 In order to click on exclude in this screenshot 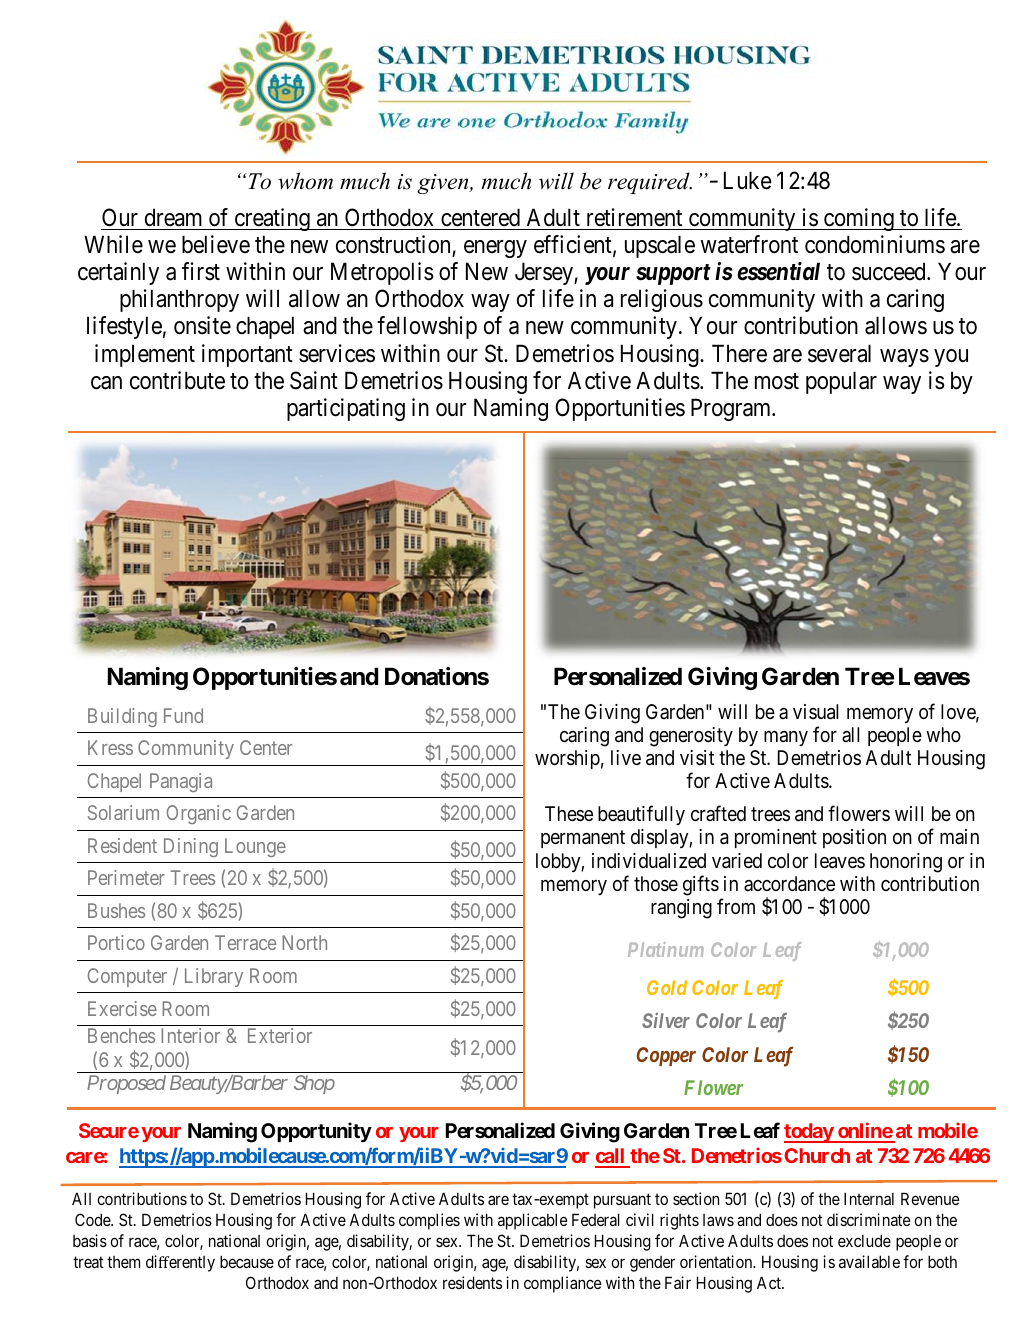, I will do `click(864, 1240)`.
